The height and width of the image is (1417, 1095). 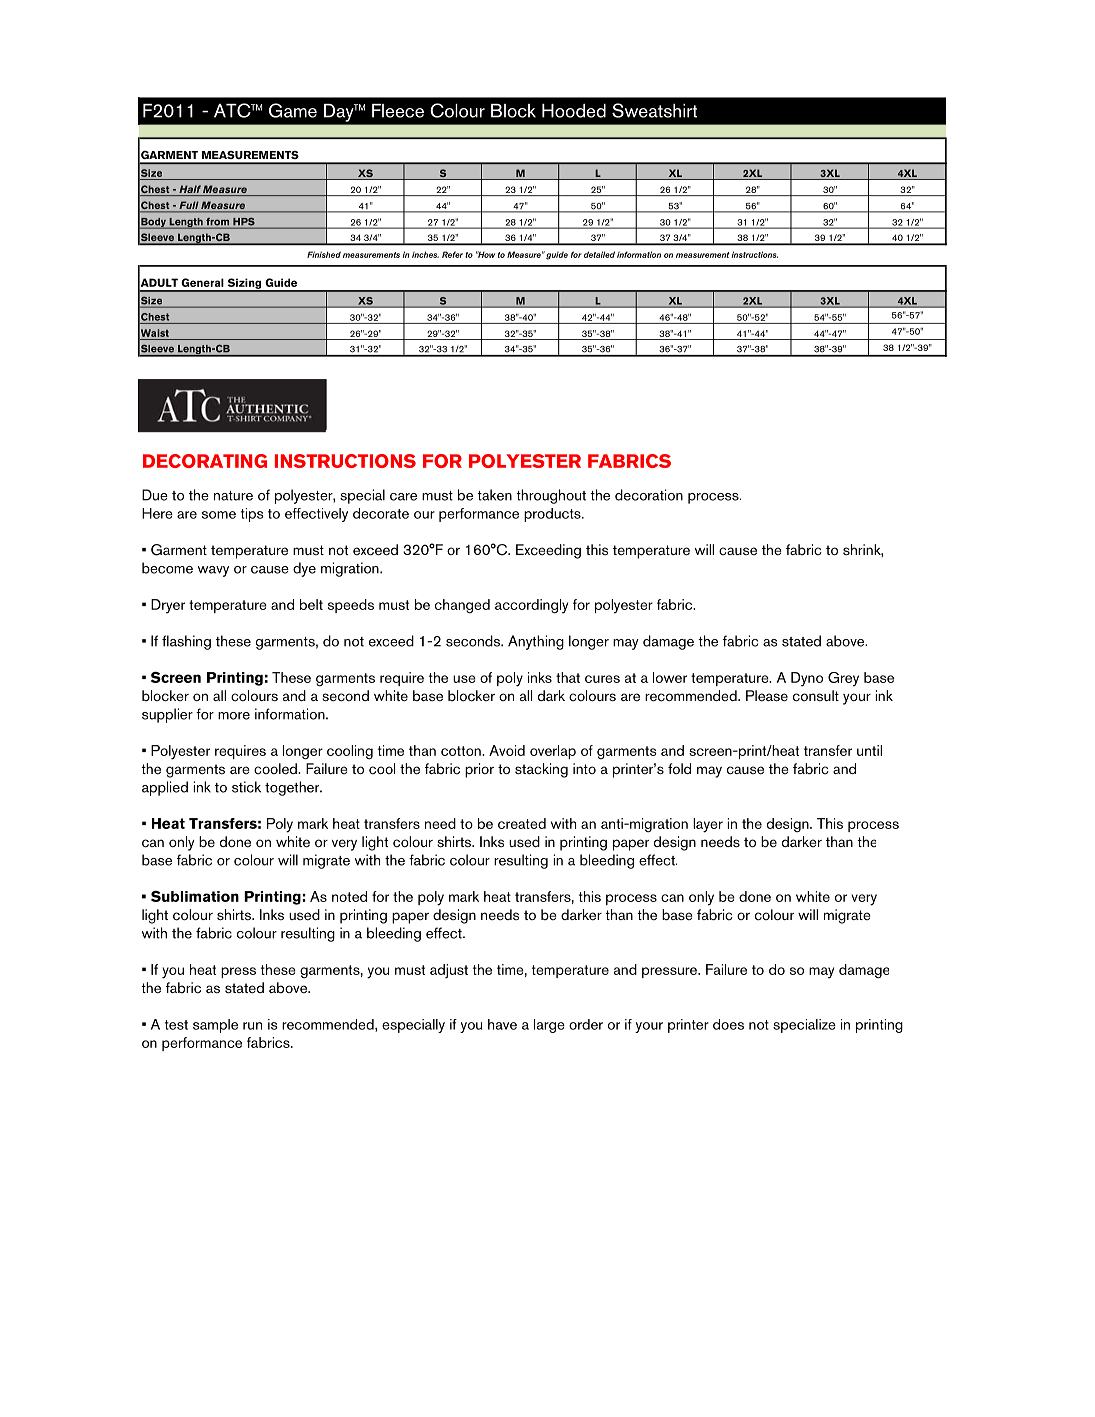 I want to click on Game, so click(x=293, y=110).
